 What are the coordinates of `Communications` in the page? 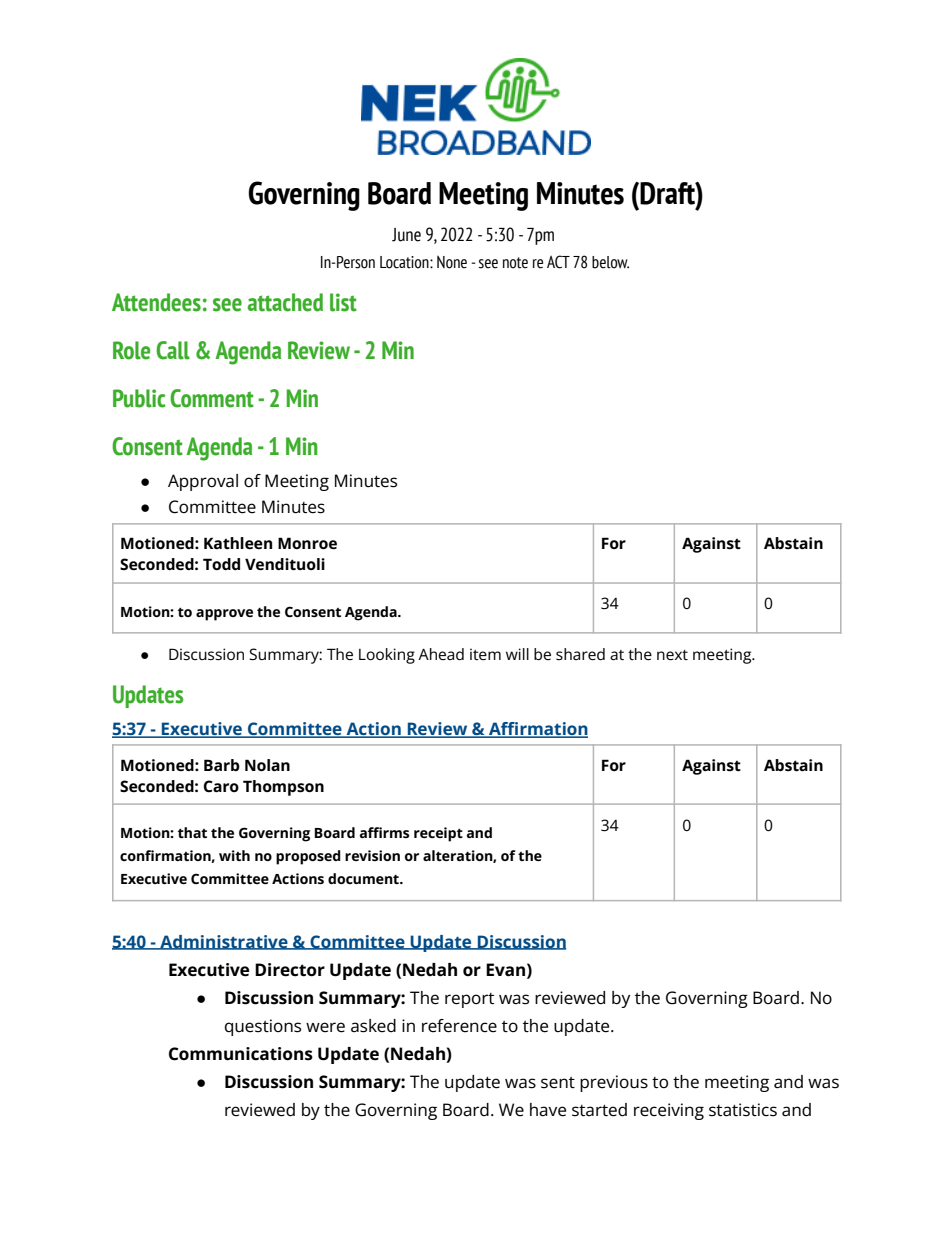 It's located at (241, 1054).
